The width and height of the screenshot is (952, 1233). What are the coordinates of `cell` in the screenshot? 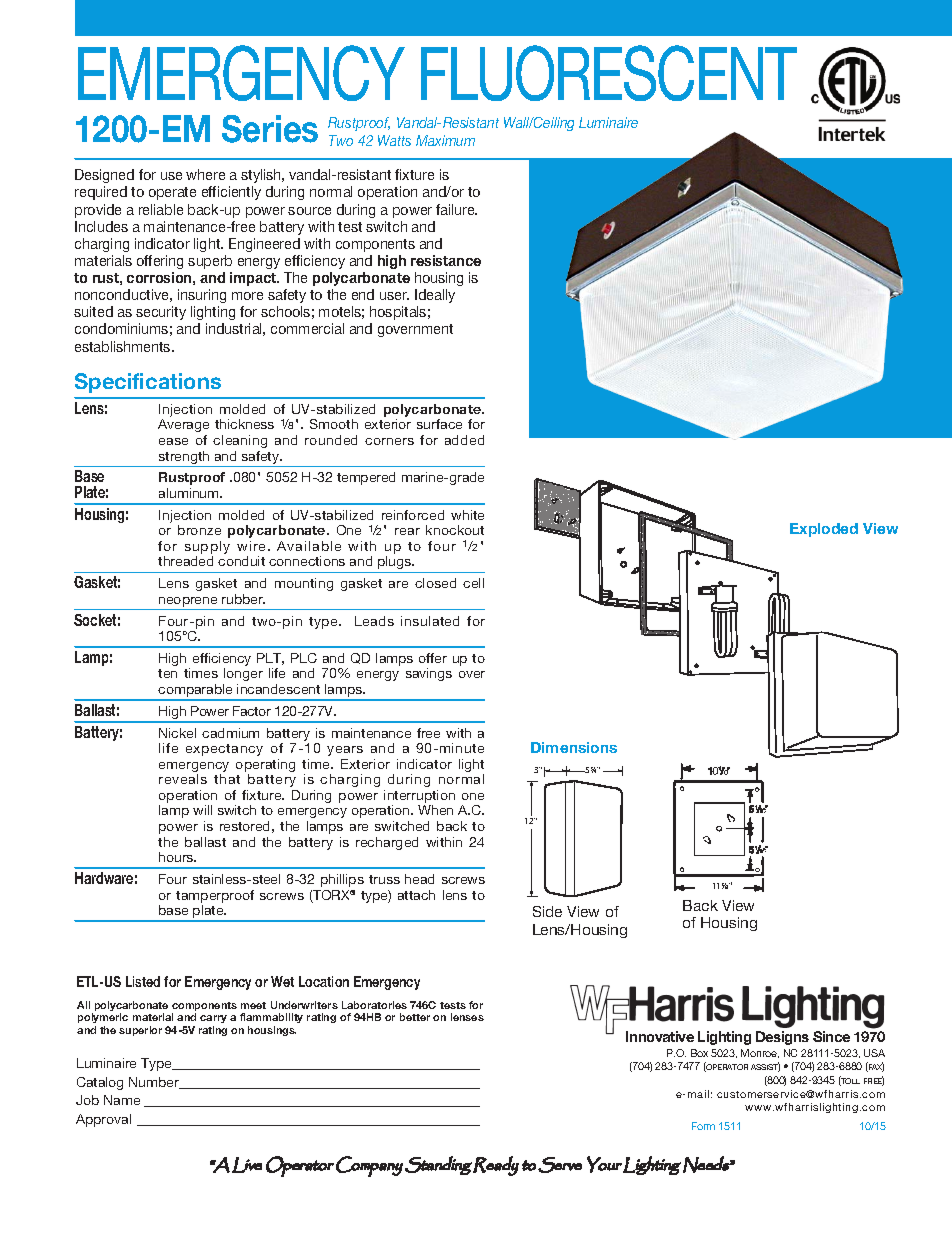 It's located at (473, 583).
